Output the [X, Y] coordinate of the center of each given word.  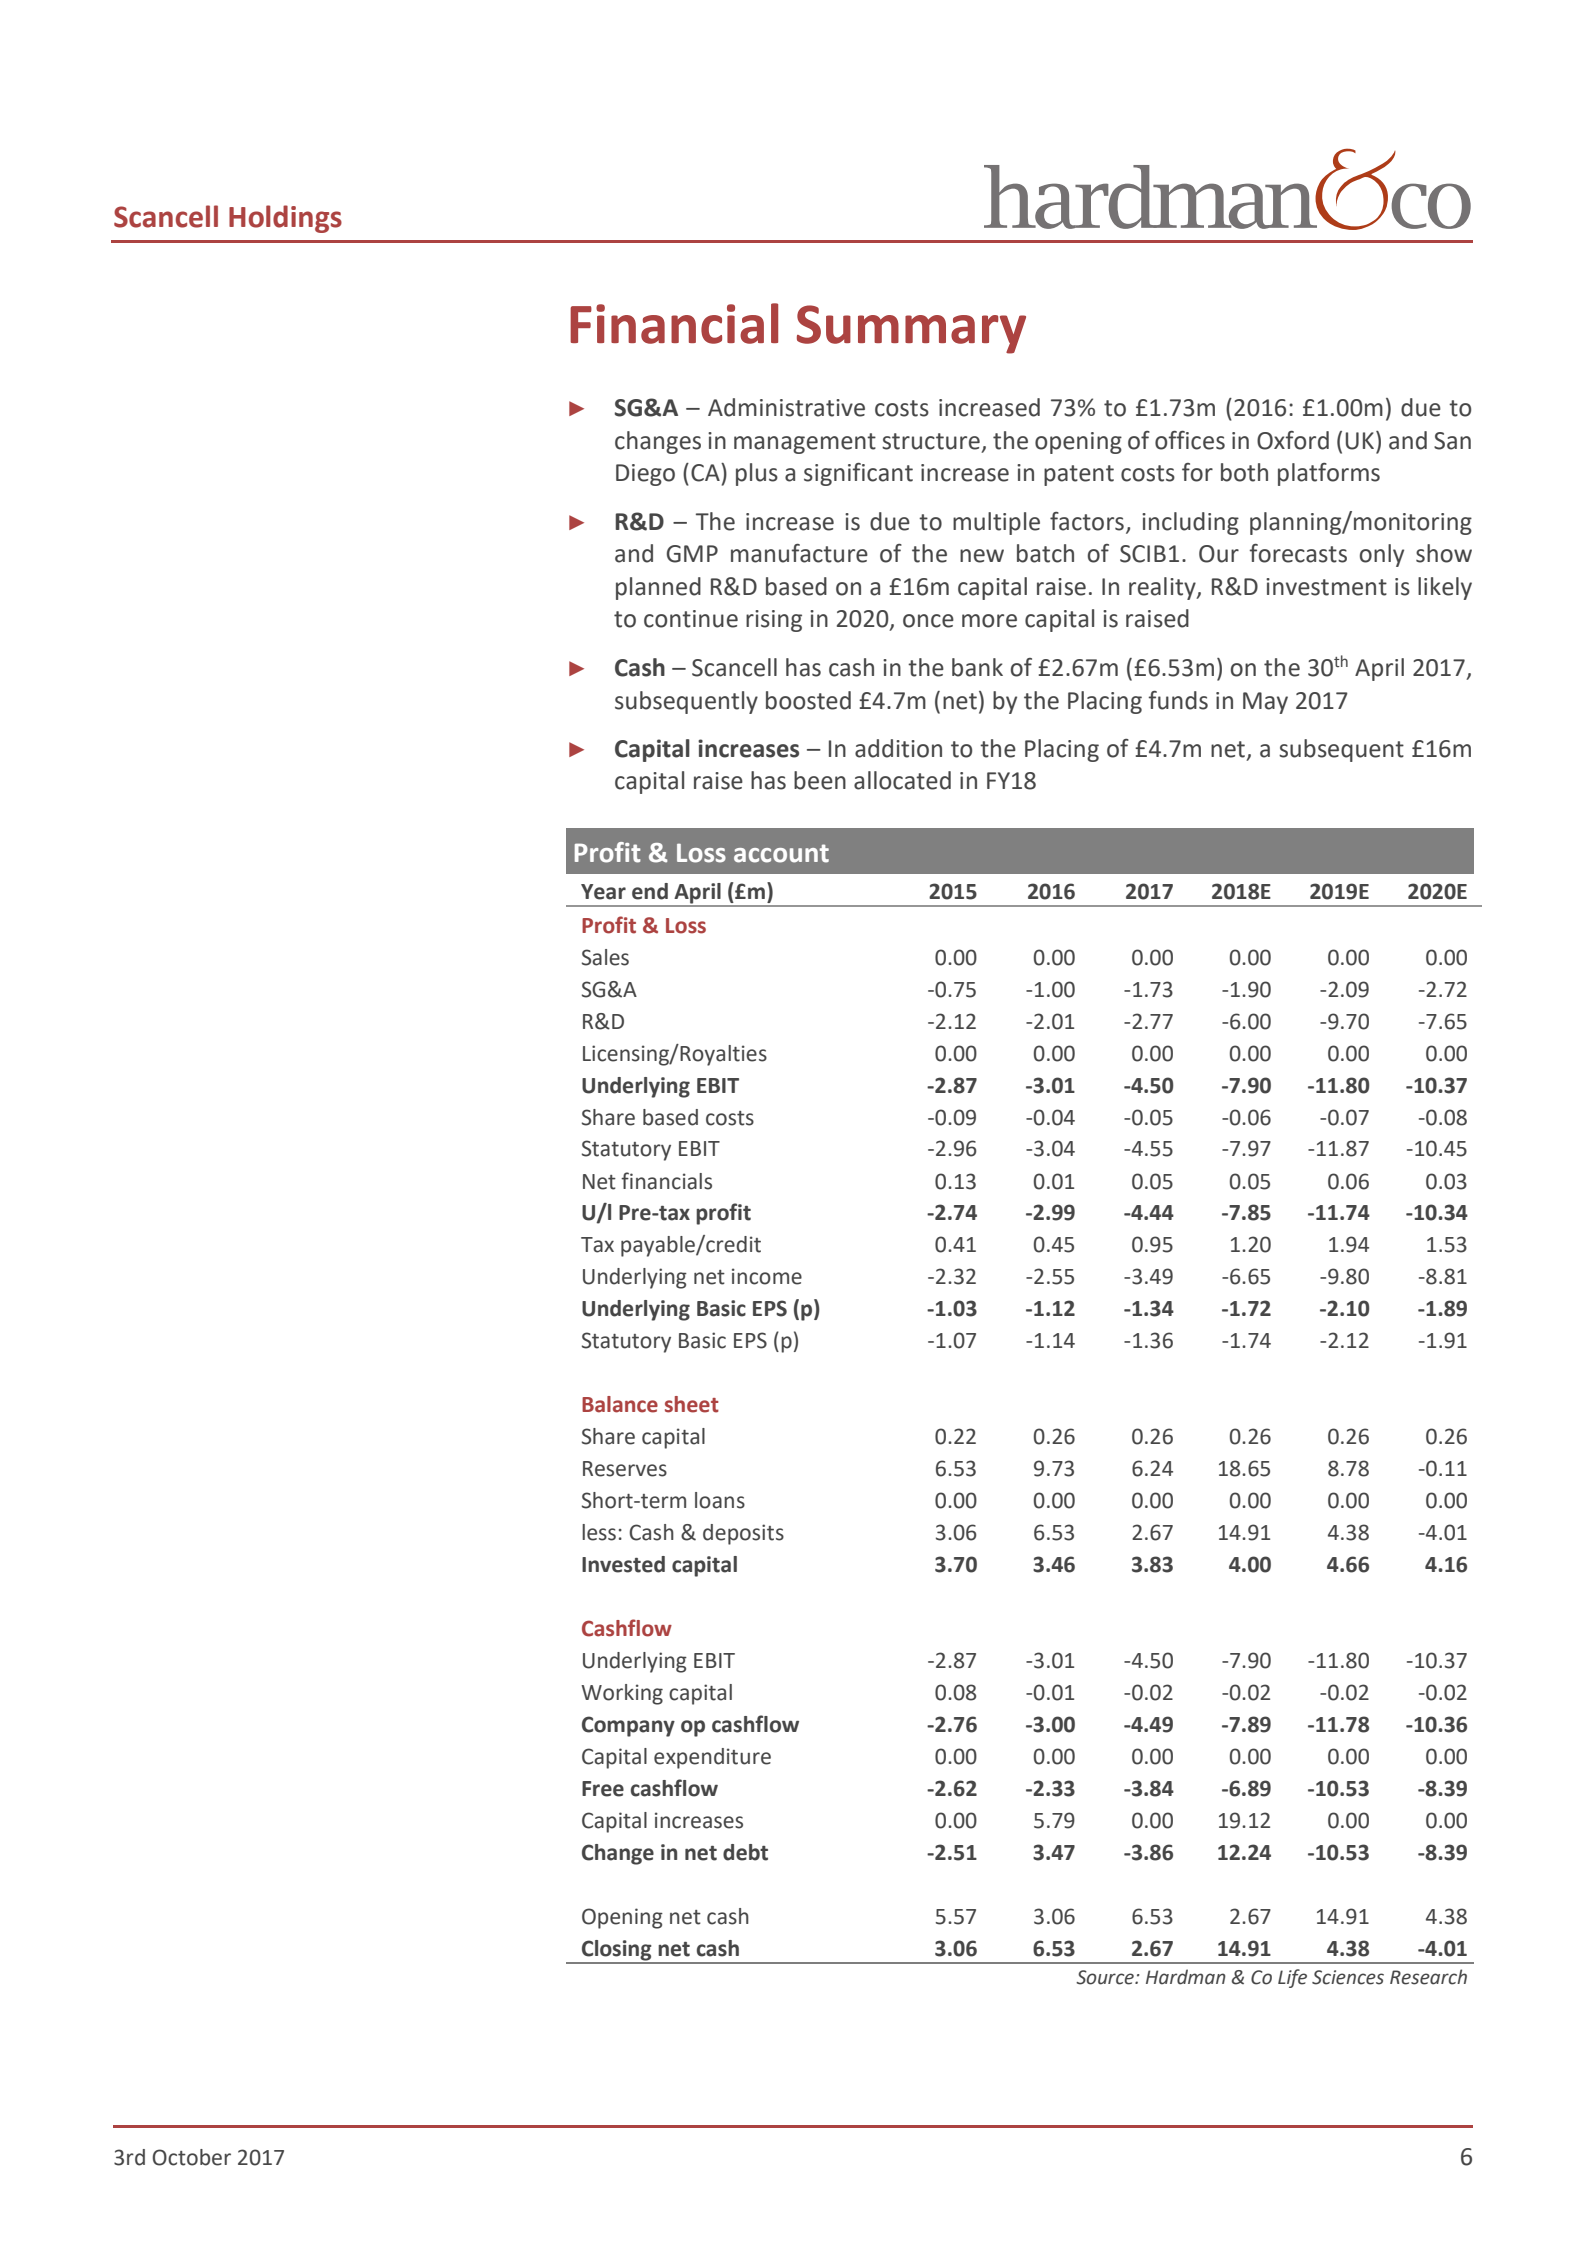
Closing [616, 1951]
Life [1292, 1978]
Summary [911, 329]
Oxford [1293, 440]
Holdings [285, 219]
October [191, 2157]
